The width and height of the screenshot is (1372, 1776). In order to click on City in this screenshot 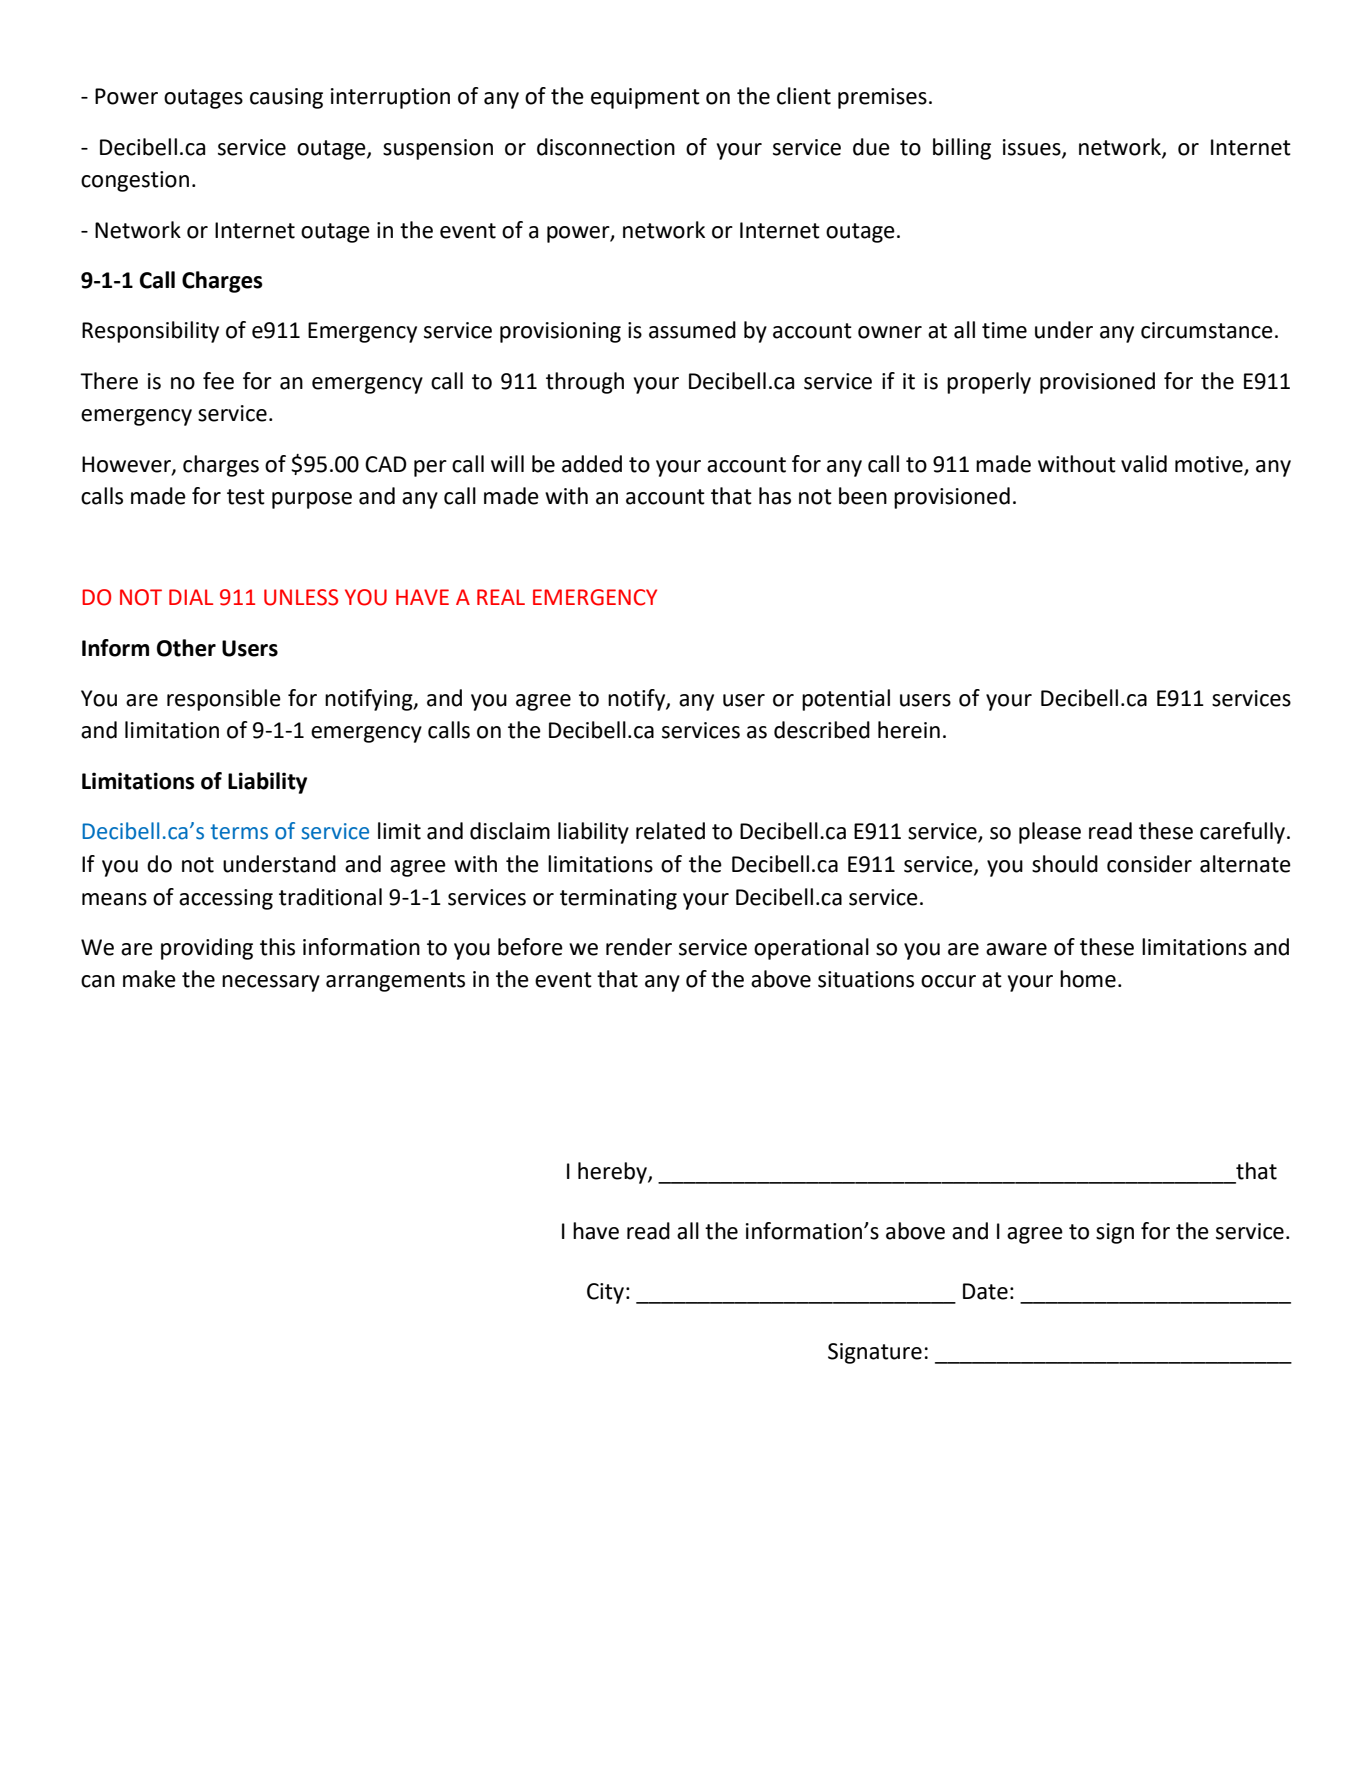, I will do `click(605, 1293)`.
